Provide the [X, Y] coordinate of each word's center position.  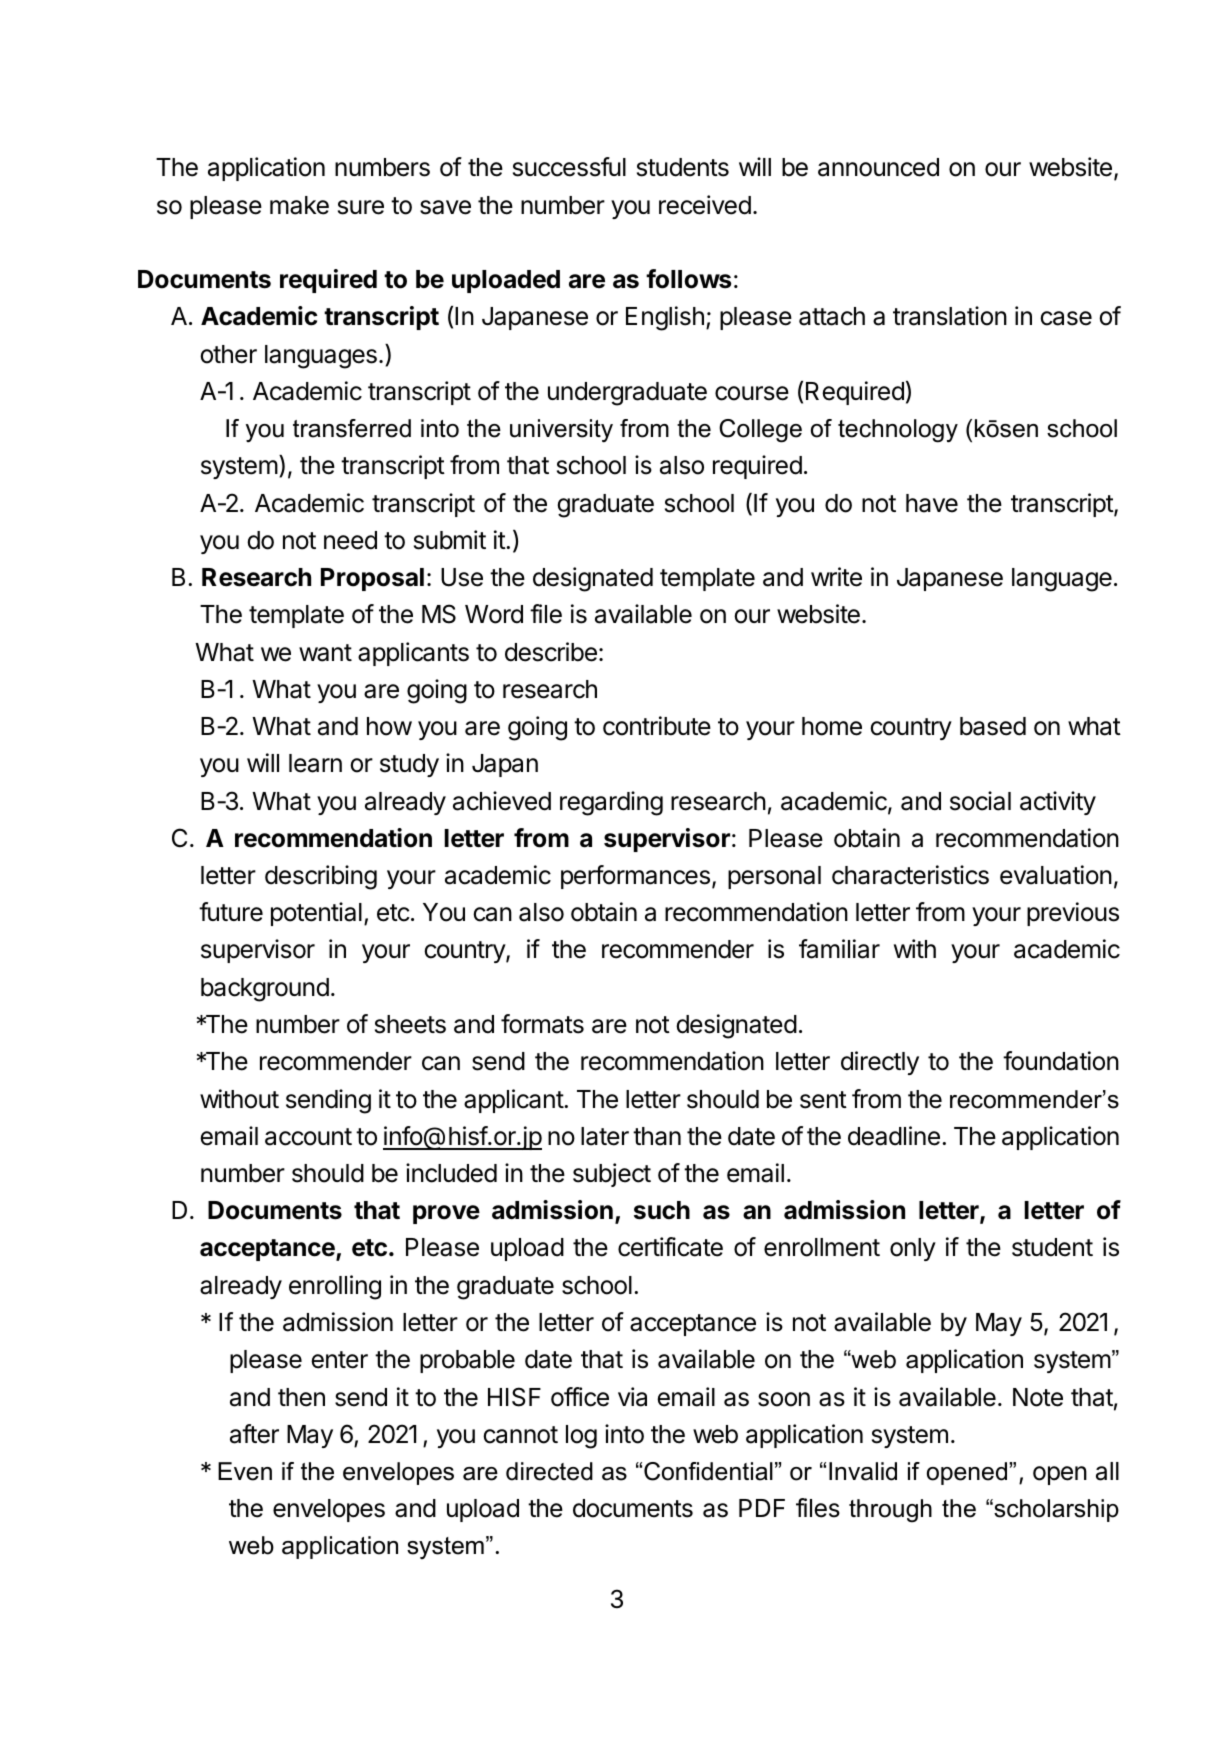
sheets [410, 1024]
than [657, 1136]
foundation [1061, 1061]
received [705, 205]
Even [245, 1471]
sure [361, 207]
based [993, 726]
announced [878, 167]
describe [551, 652]
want [325, 653]
